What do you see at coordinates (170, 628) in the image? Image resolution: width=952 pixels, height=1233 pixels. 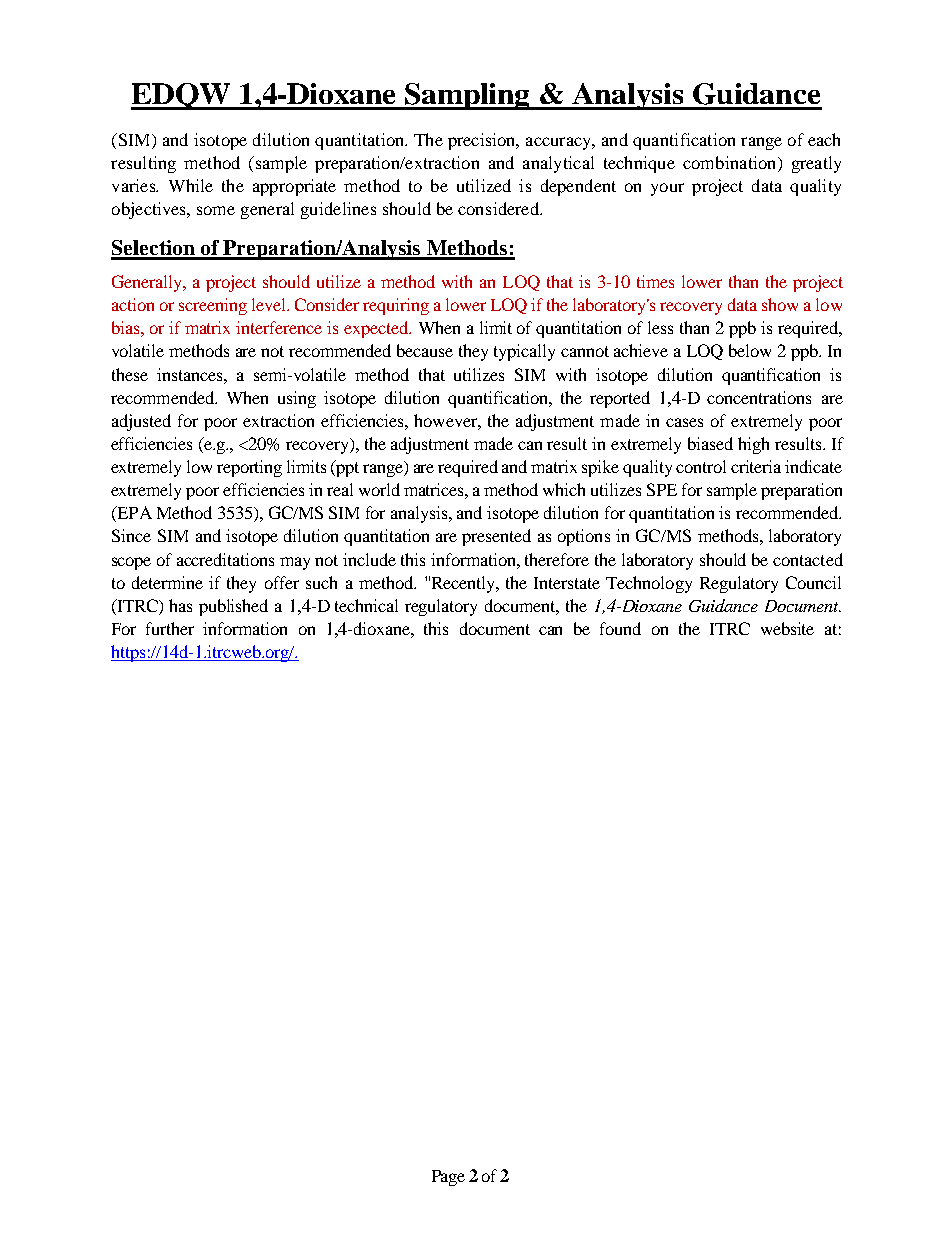 I see `further` at bounding box center [170, 628].
